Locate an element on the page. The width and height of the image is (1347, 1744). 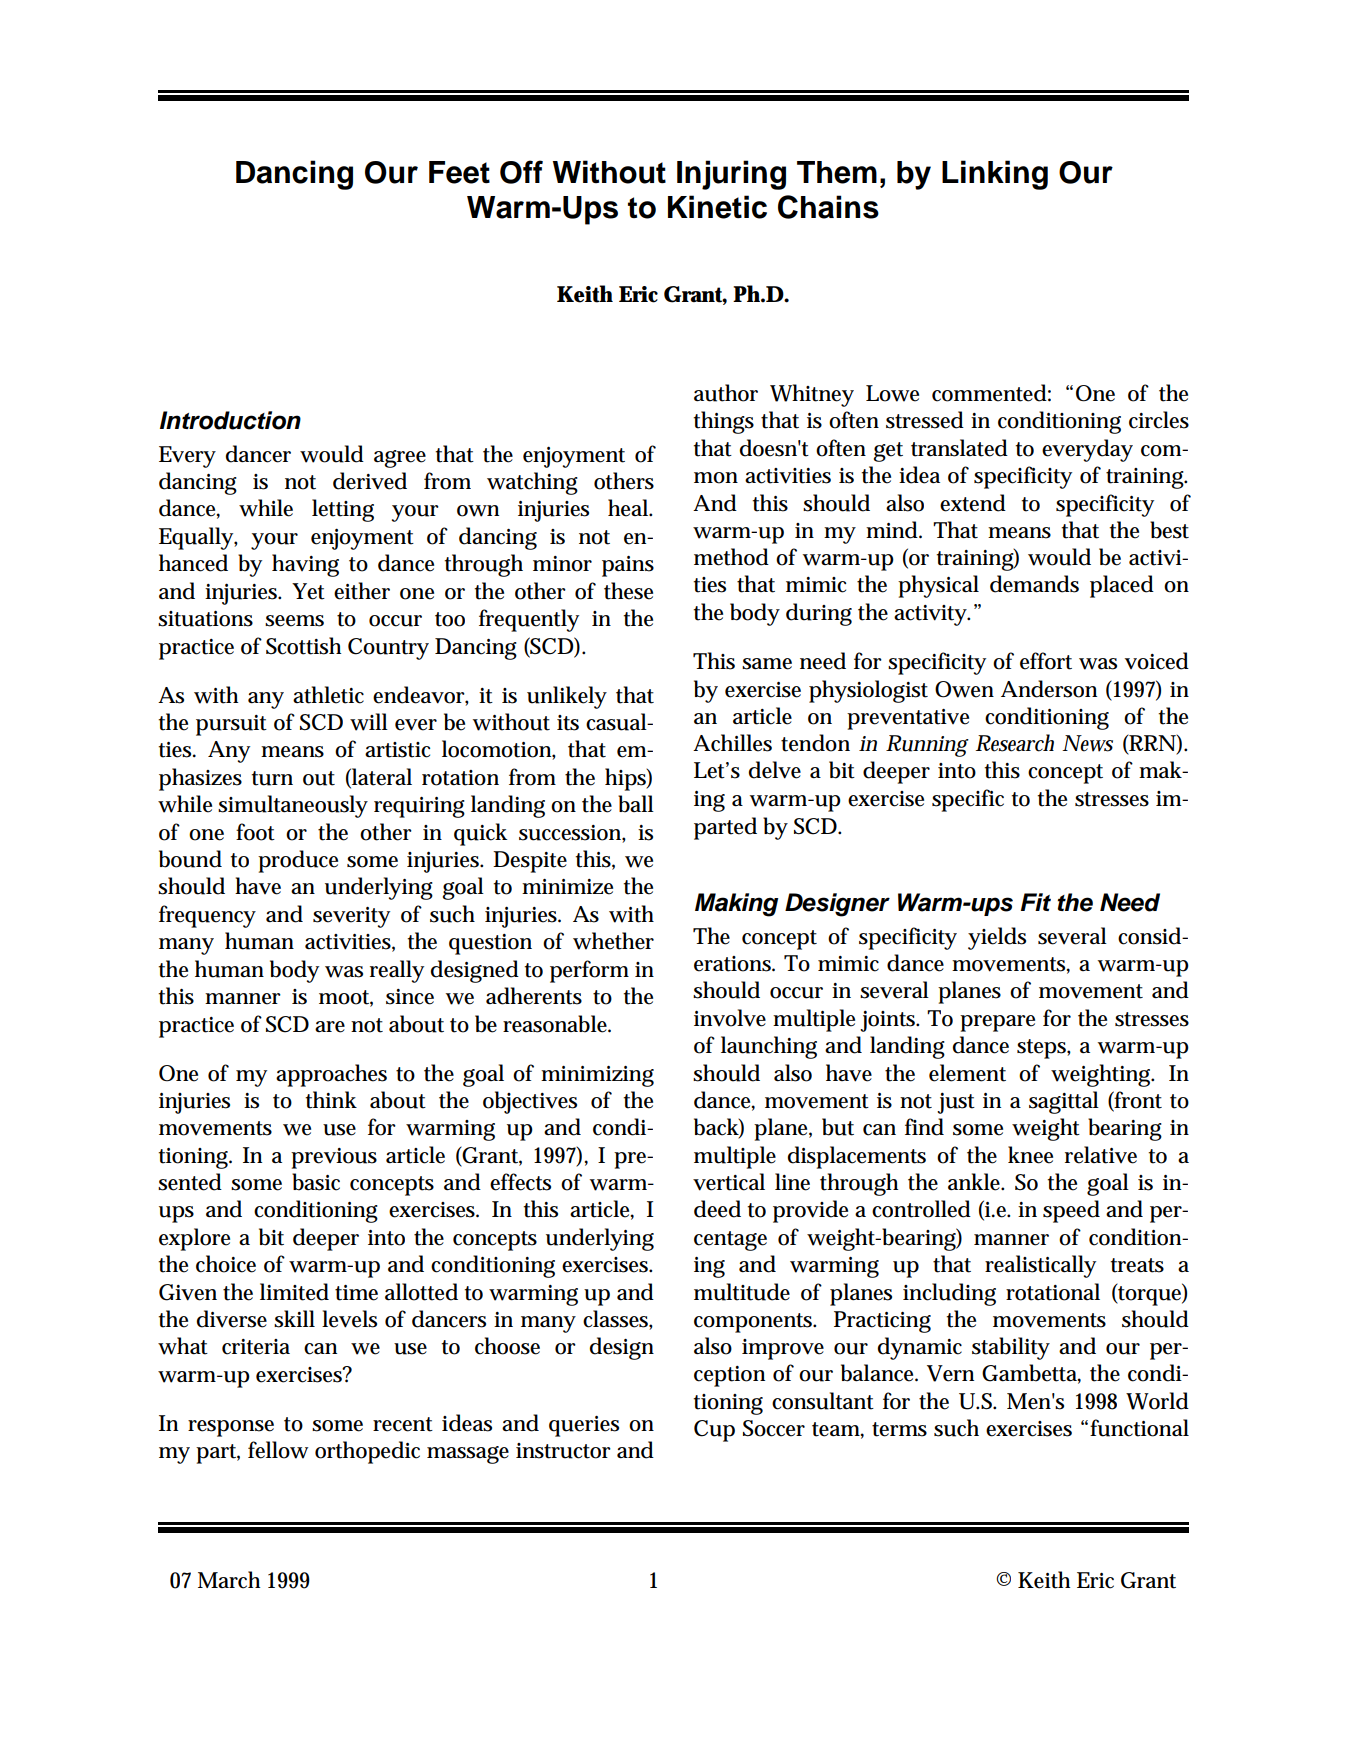
Making is located at coordinates (736, 905).
